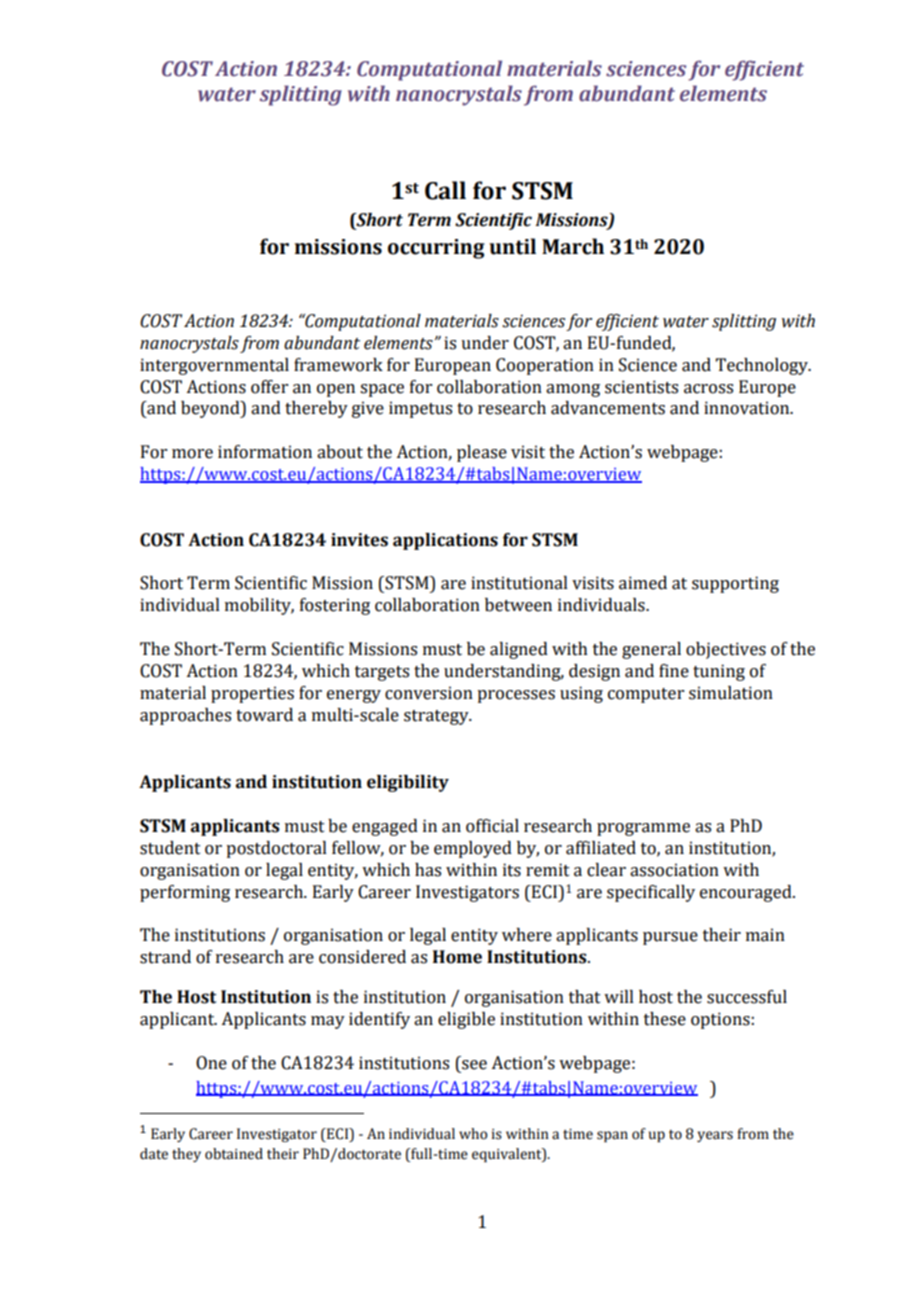 The width and height of the screenshot is (924, 1309). What do you see at coordinates (670, 938) in the screenshot?
I see `pursue` at bounding box center [670, 938].
